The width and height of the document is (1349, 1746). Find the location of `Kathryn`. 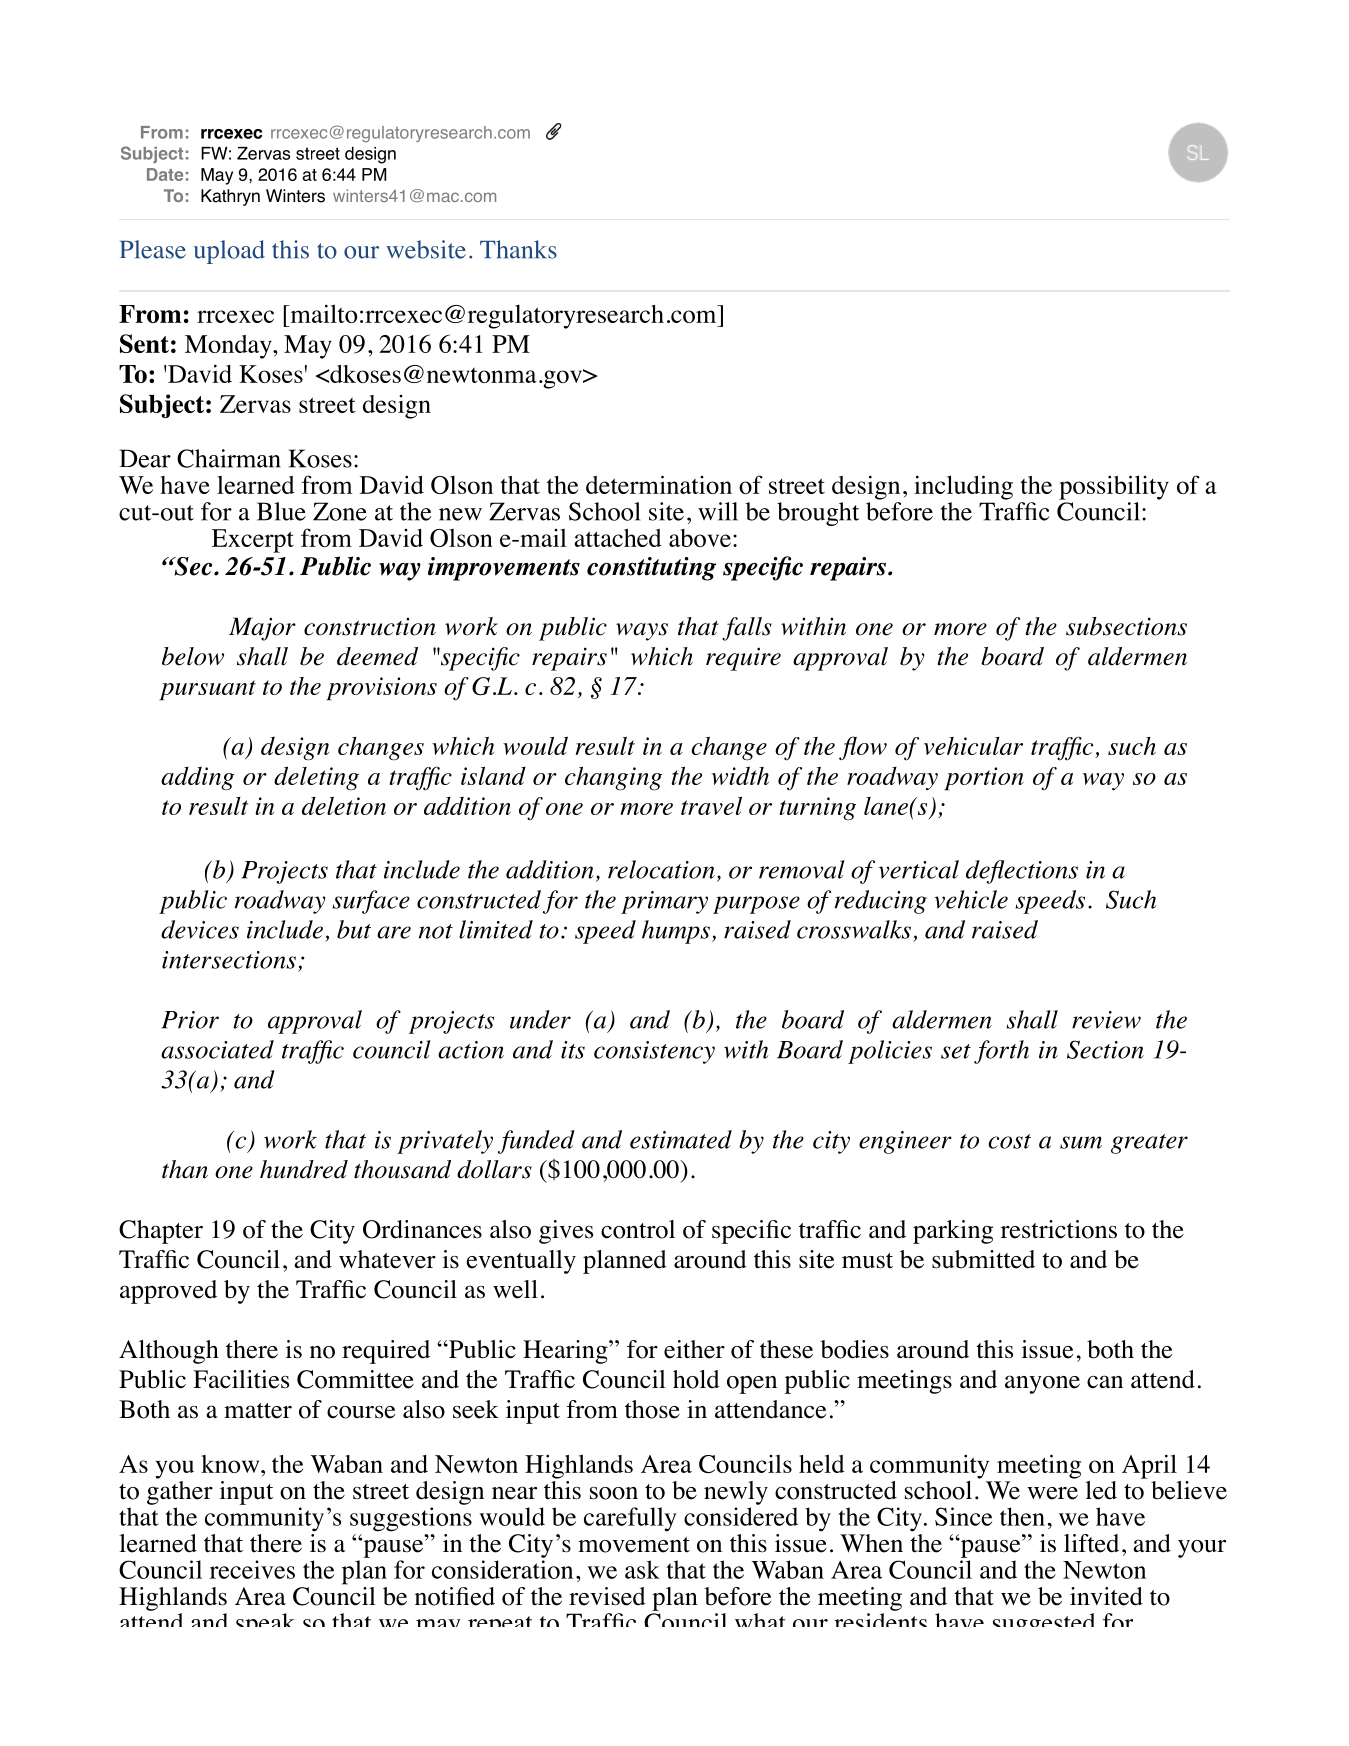

Kathryn is located at coordinates (230, 197).
